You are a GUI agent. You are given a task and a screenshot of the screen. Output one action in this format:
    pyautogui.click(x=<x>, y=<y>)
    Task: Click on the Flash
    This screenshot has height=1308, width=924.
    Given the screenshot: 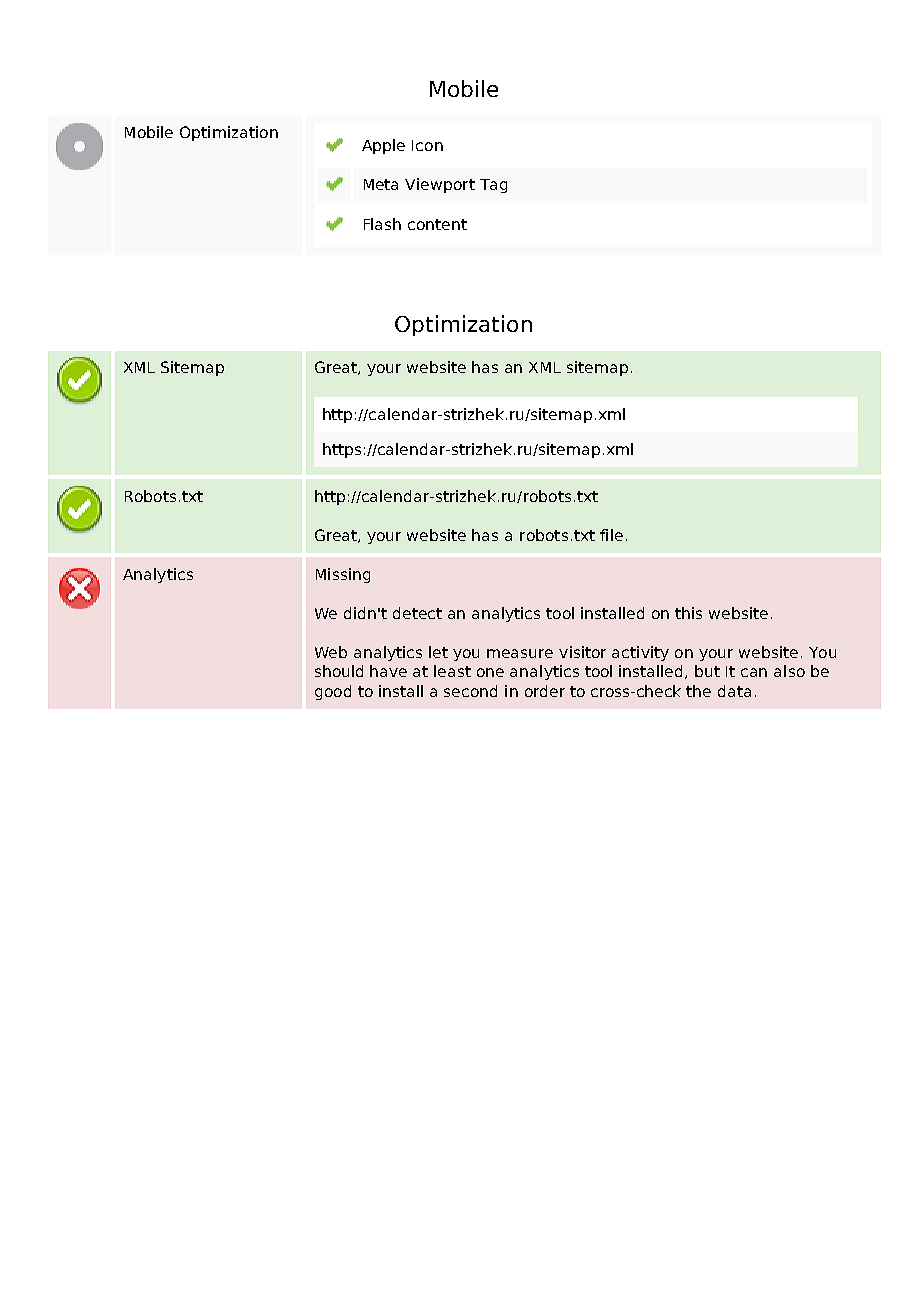 What is the action you would take?
    pyautogui.click(x=382, y=224)
